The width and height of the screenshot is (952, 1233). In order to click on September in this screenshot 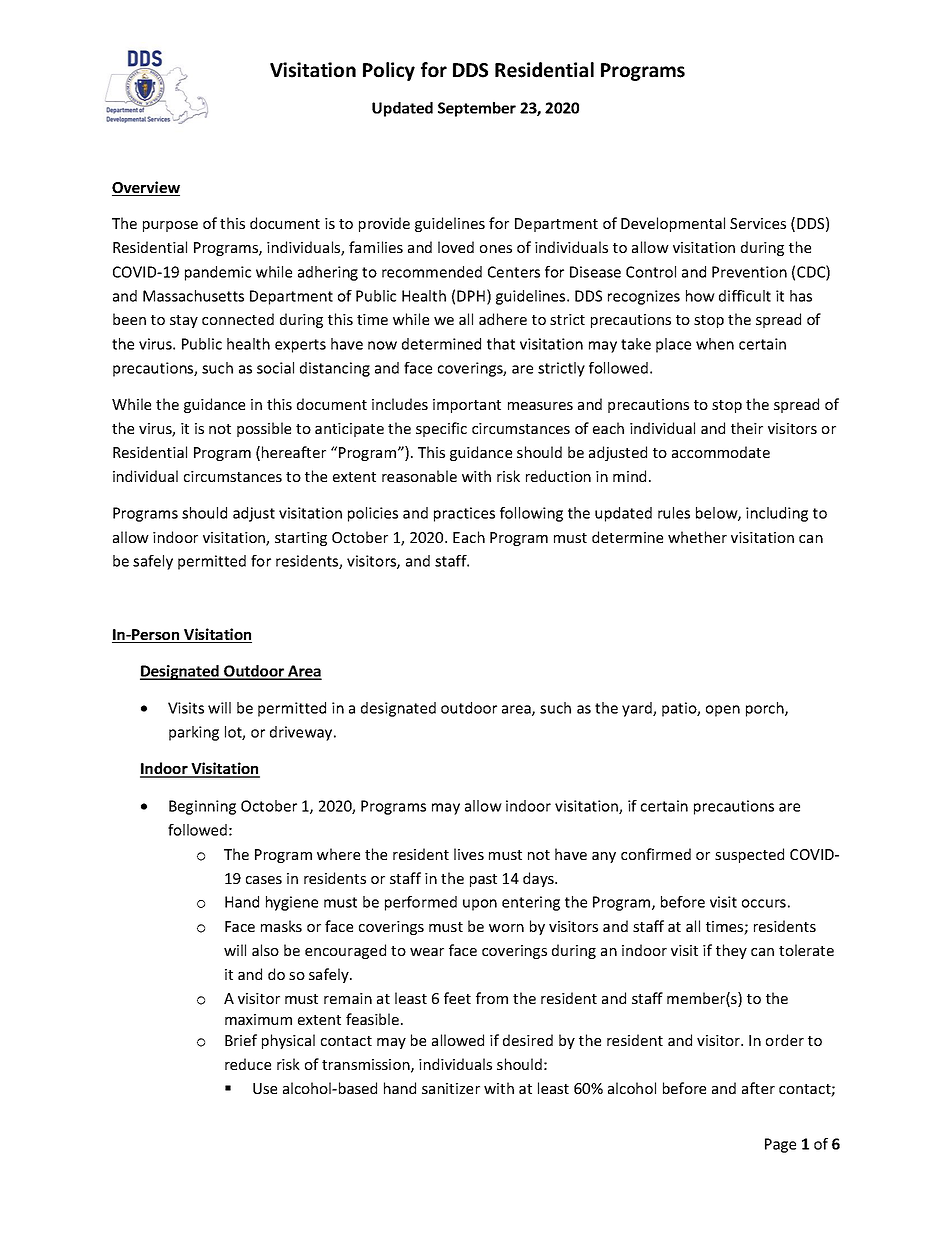, I will do `click(477, 109)`.
